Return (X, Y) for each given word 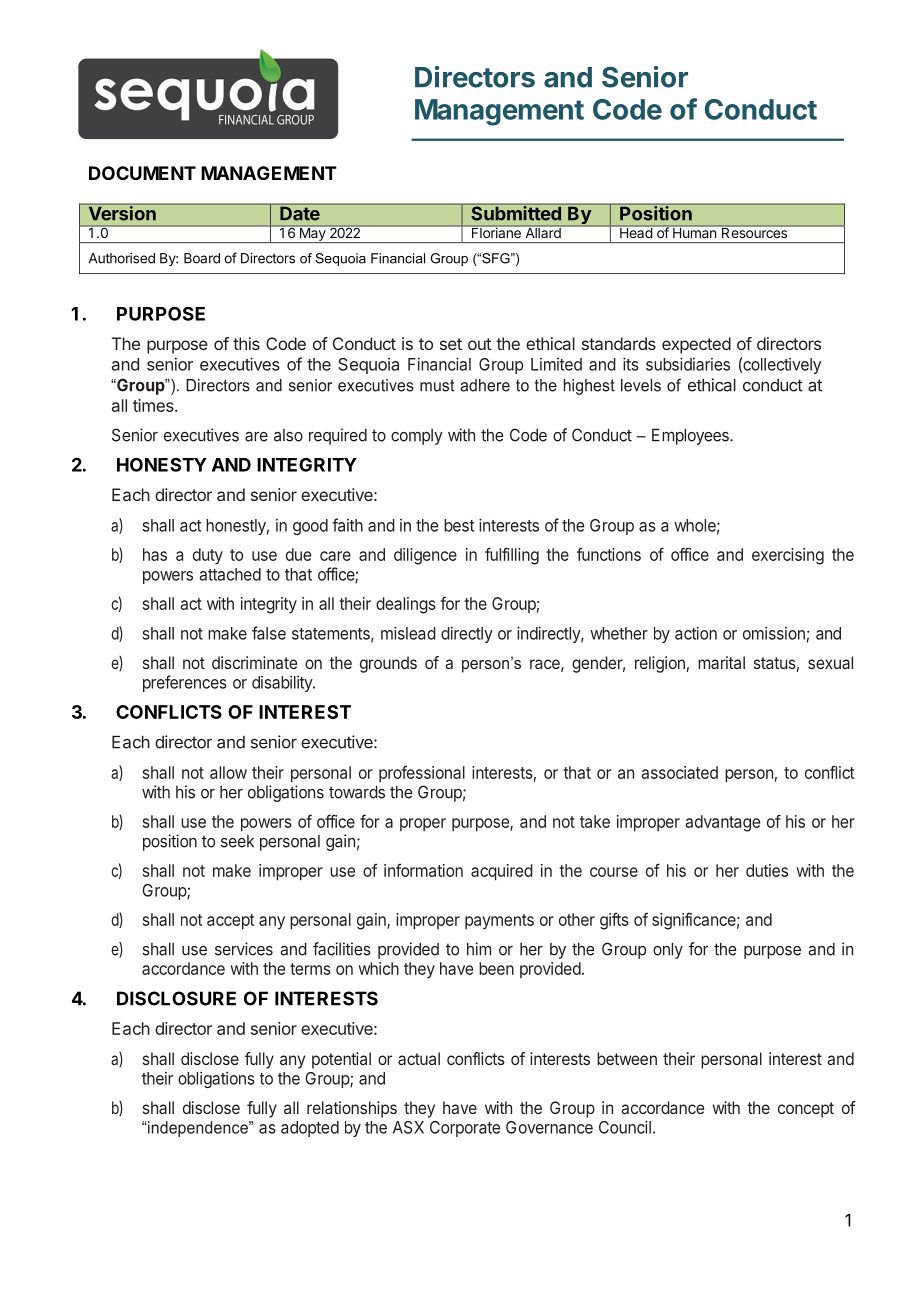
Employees (691, 437)
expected (696, 345)
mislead (408, 633)
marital (721, 662)
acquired (502, 872)
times (154, 405)
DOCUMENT (142, 173)
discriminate (254, 662)
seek (237, 841)
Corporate (465, 1129)
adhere (485, 385)
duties (767, 870)
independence (198, 1129)
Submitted (516, 212)
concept (806, 1110)
